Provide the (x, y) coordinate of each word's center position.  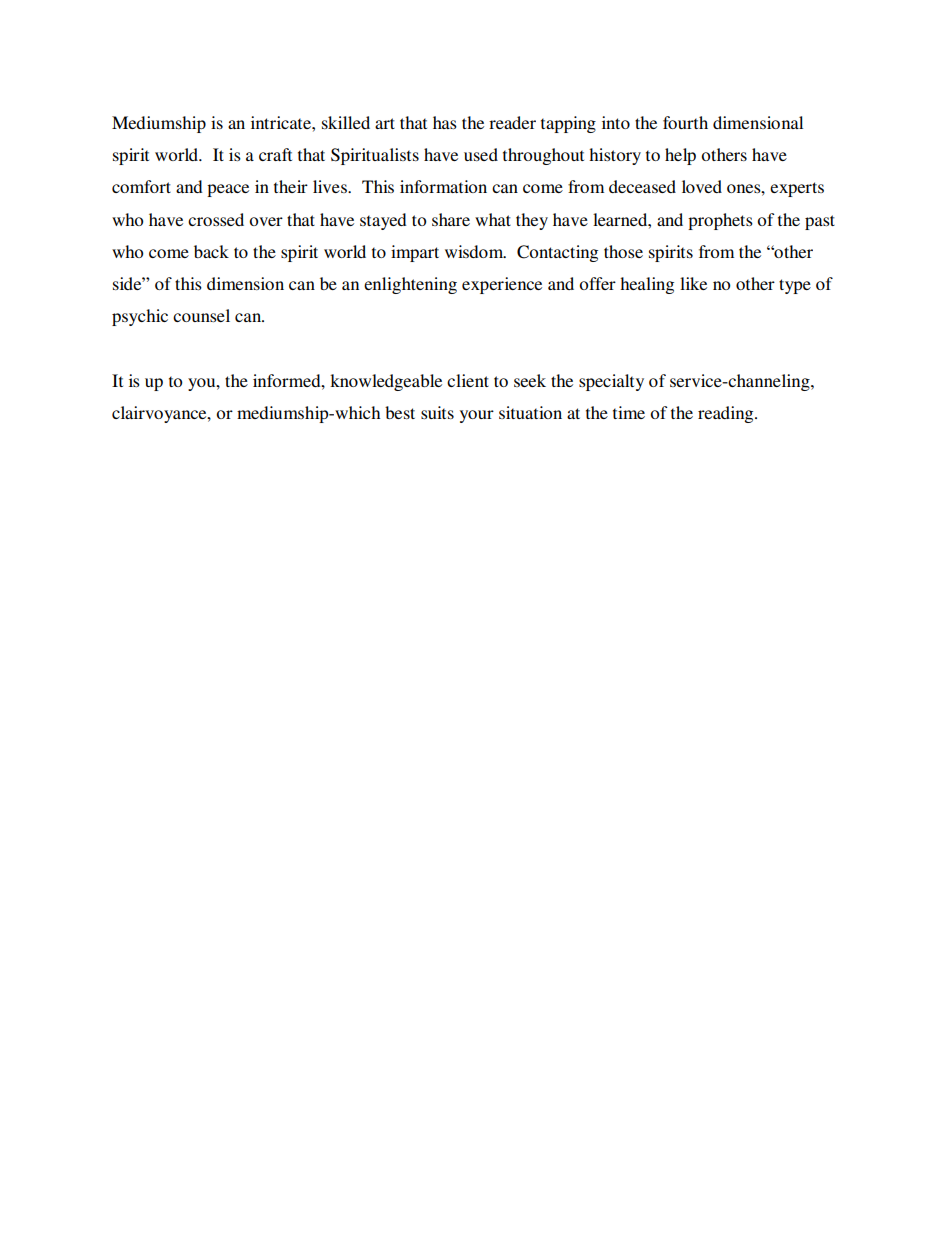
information (443, 186)
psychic (140, 317)
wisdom (475, 251)
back (211, 251)
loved (702, 186)
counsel (201, 315)
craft (275, 154)
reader (512, 122)
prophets (720, 221)
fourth (685, 122)
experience (502, 285)
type (795, 286)
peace (228, 190)
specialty (611, 382)
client (468, 380)
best (400, 412)
